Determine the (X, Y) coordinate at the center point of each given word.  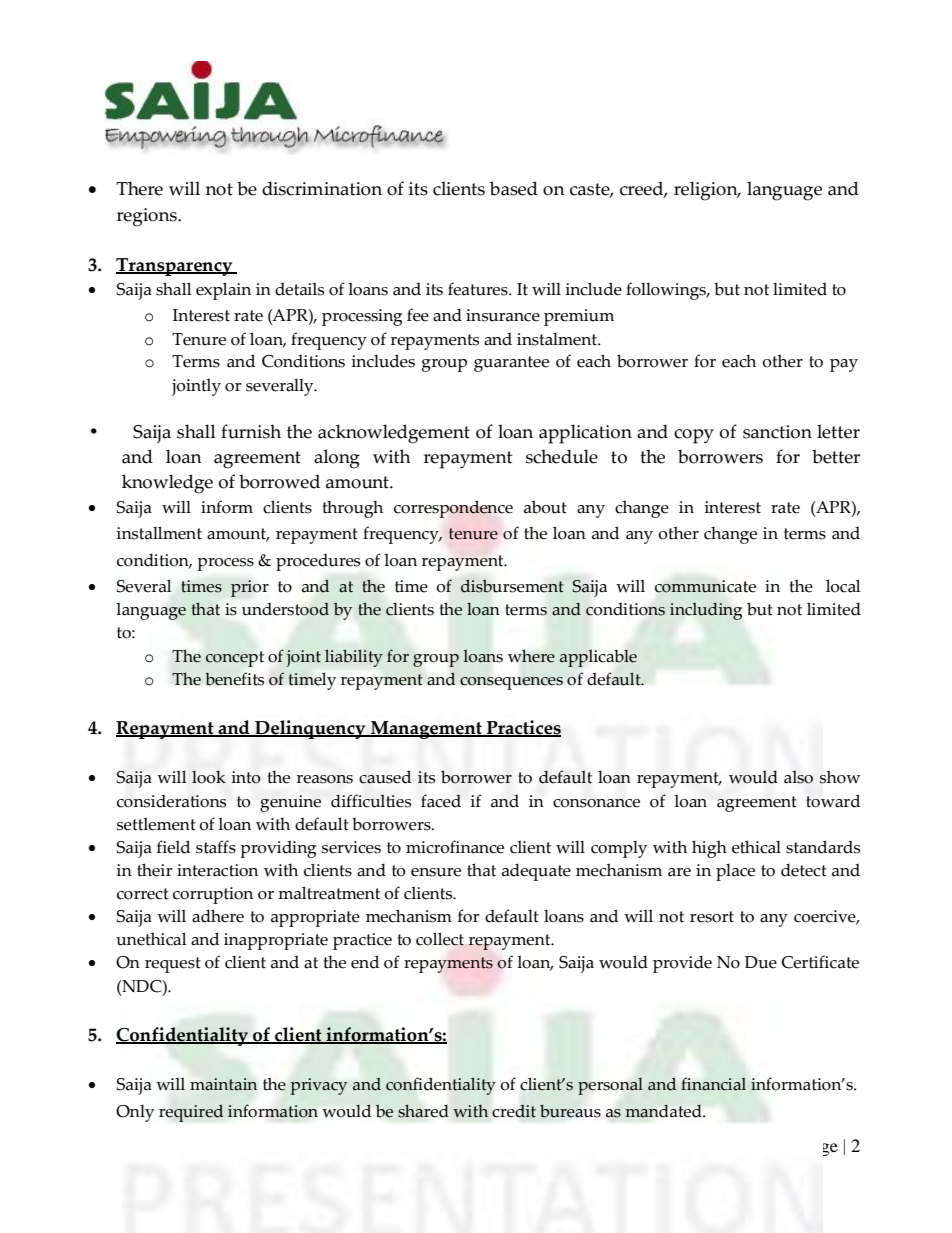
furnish (251, 431)
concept (235, 659)
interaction (217, 870)
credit (514, 1111)
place (735, 872)
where (531, 656)
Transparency (175, 267)
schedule (562, 456)
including (706, 611)
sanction (777, 432)
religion (707, 191)
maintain (223, 1084)
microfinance (455, 847)
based (514, 188)
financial (713, 1084)
